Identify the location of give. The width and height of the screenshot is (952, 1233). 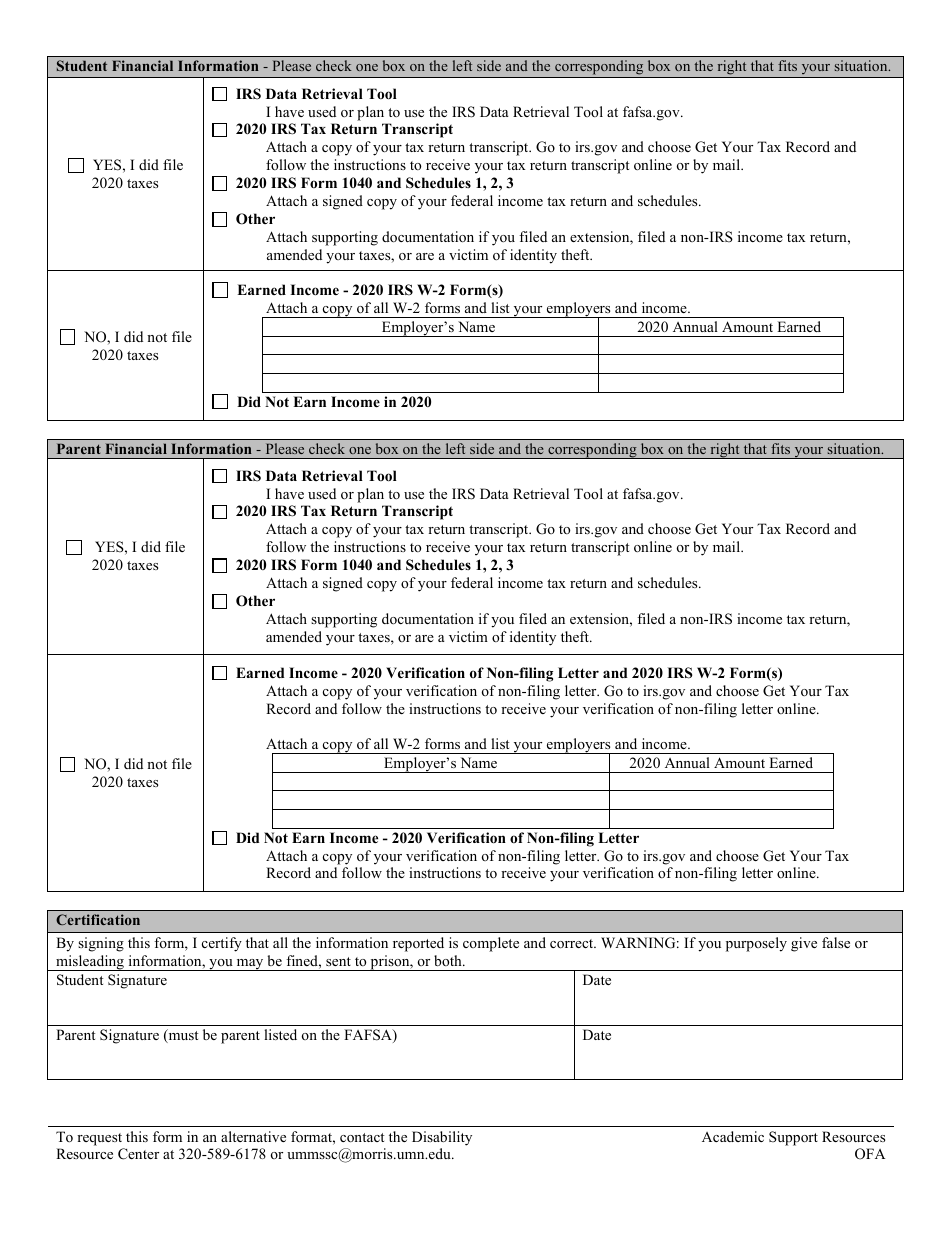
(804, 944).
